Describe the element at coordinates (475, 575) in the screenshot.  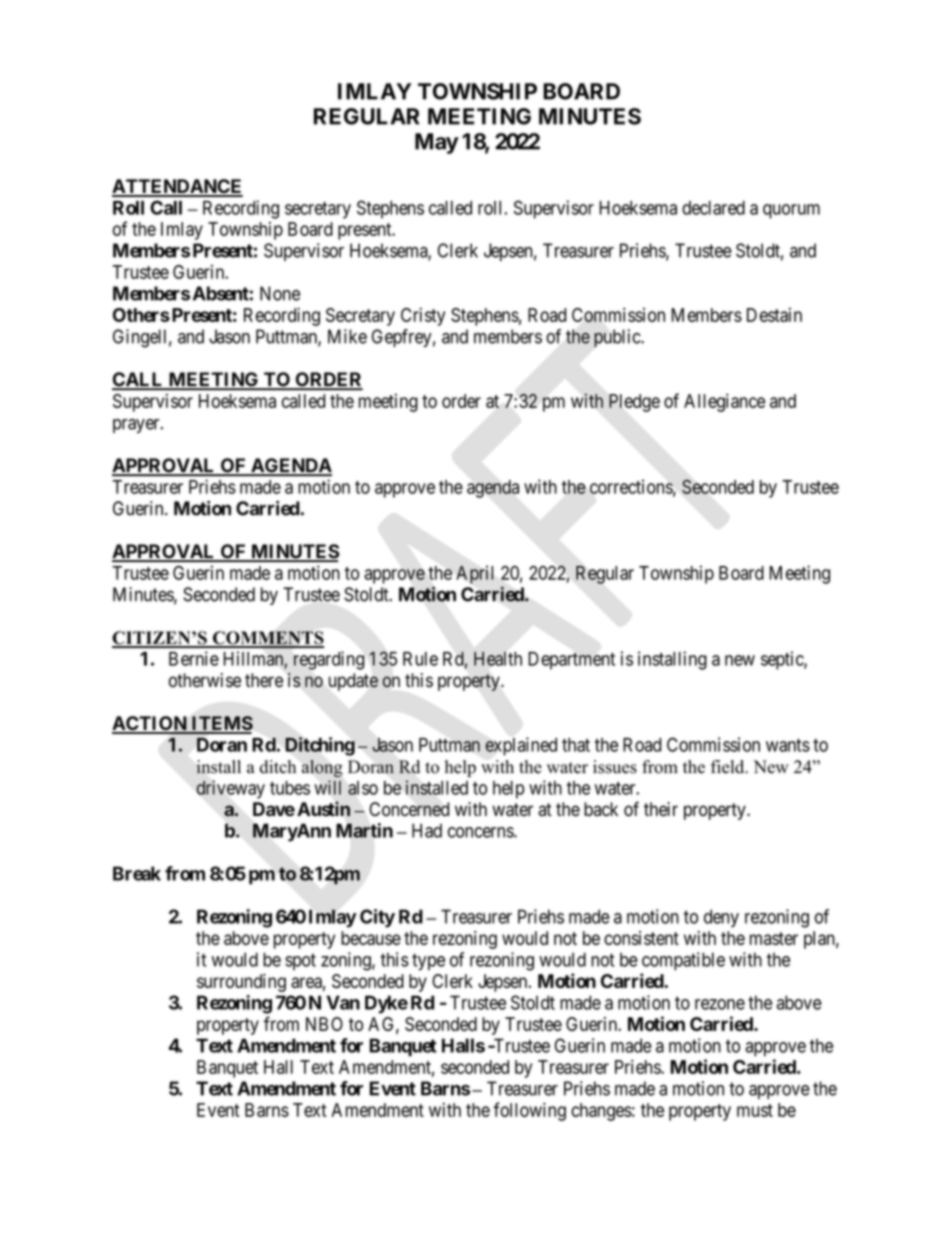
I see `April` at that location.
